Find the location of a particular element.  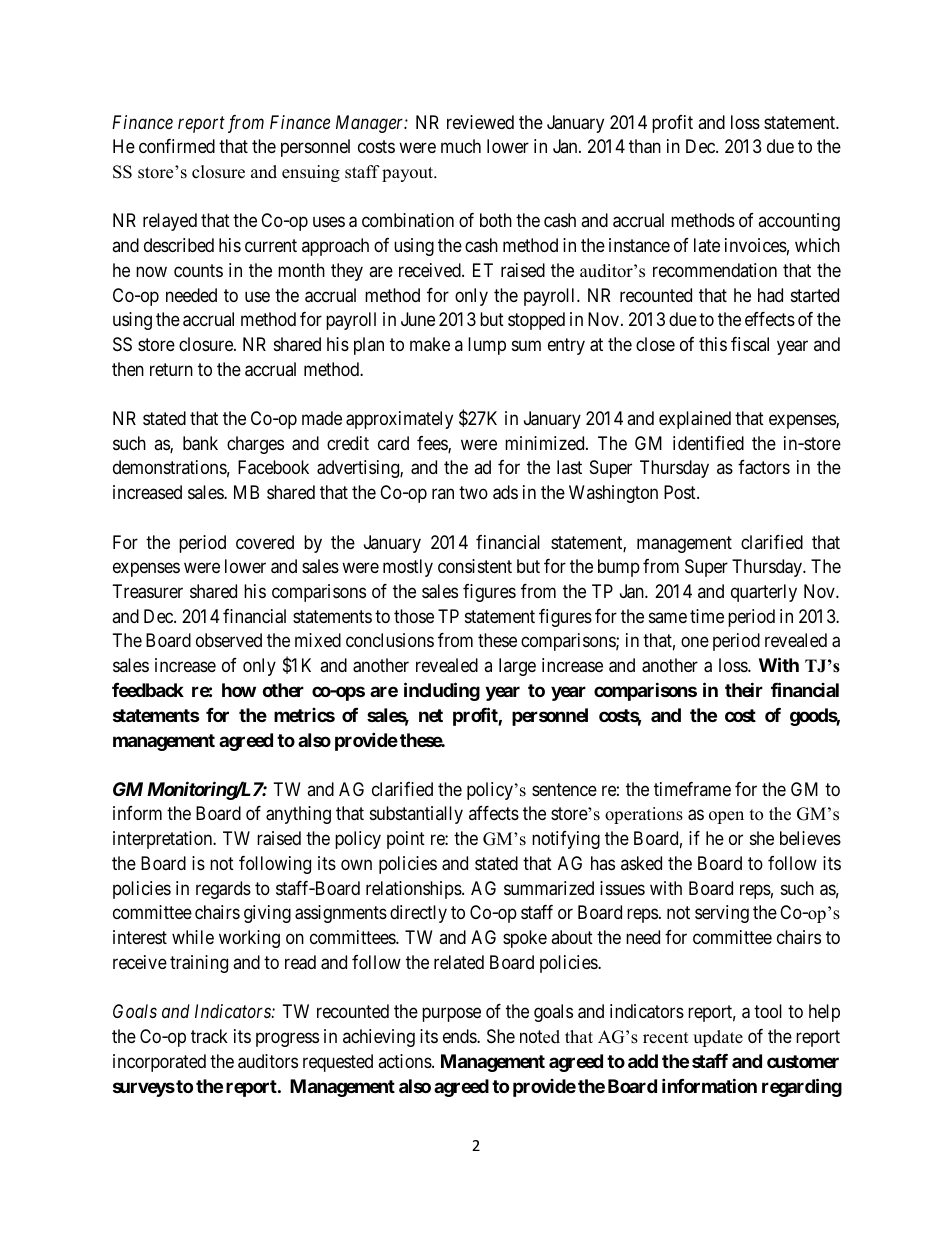

track is located at coordinates (209, 1036).
